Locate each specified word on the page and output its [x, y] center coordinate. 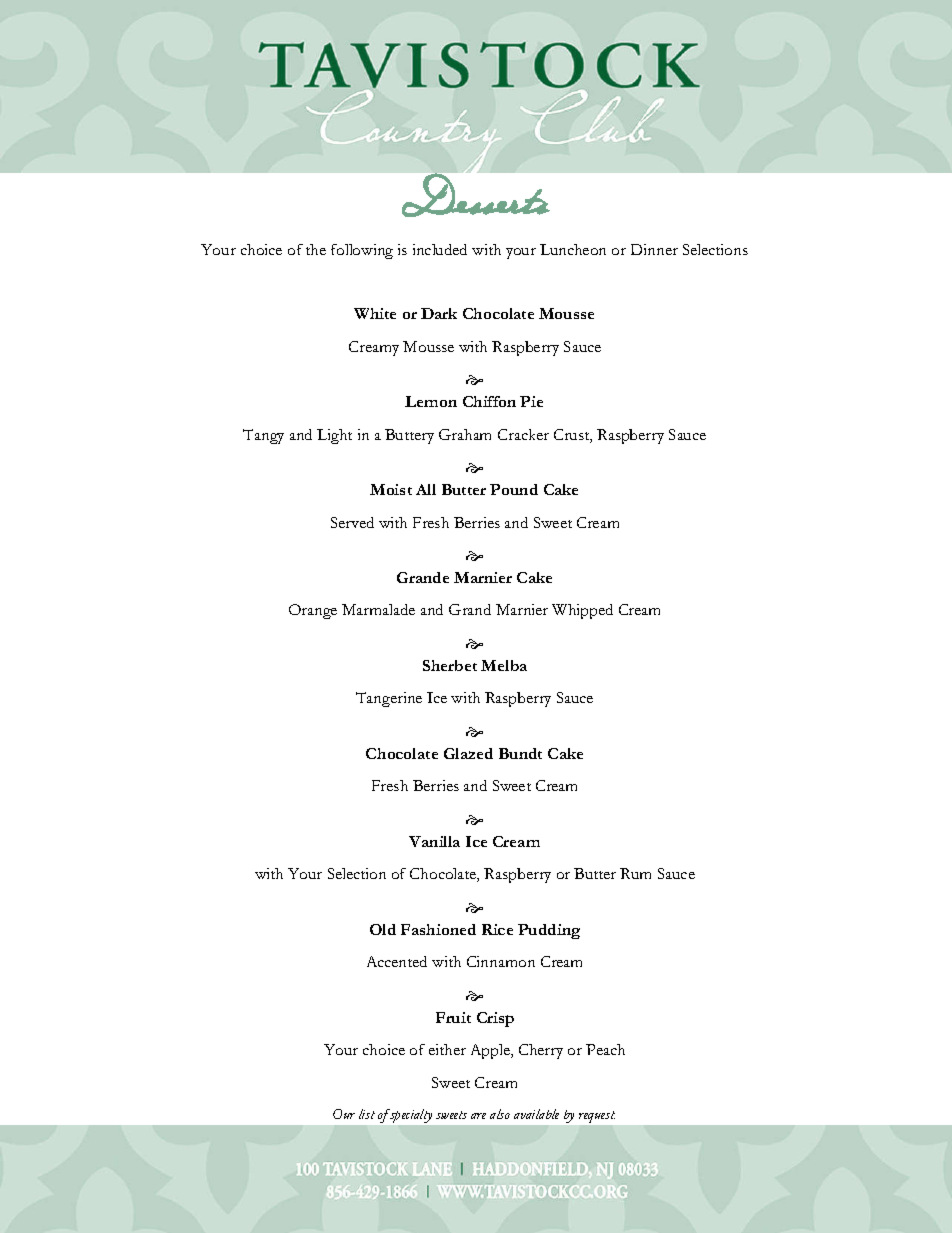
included [440, 249]
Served [352, 522]
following [362, 251]
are [478, 1116]
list [367, 1114]
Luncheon [573, 249]
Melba [504, 665]
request [597, 1117]
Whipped [582, 611]
